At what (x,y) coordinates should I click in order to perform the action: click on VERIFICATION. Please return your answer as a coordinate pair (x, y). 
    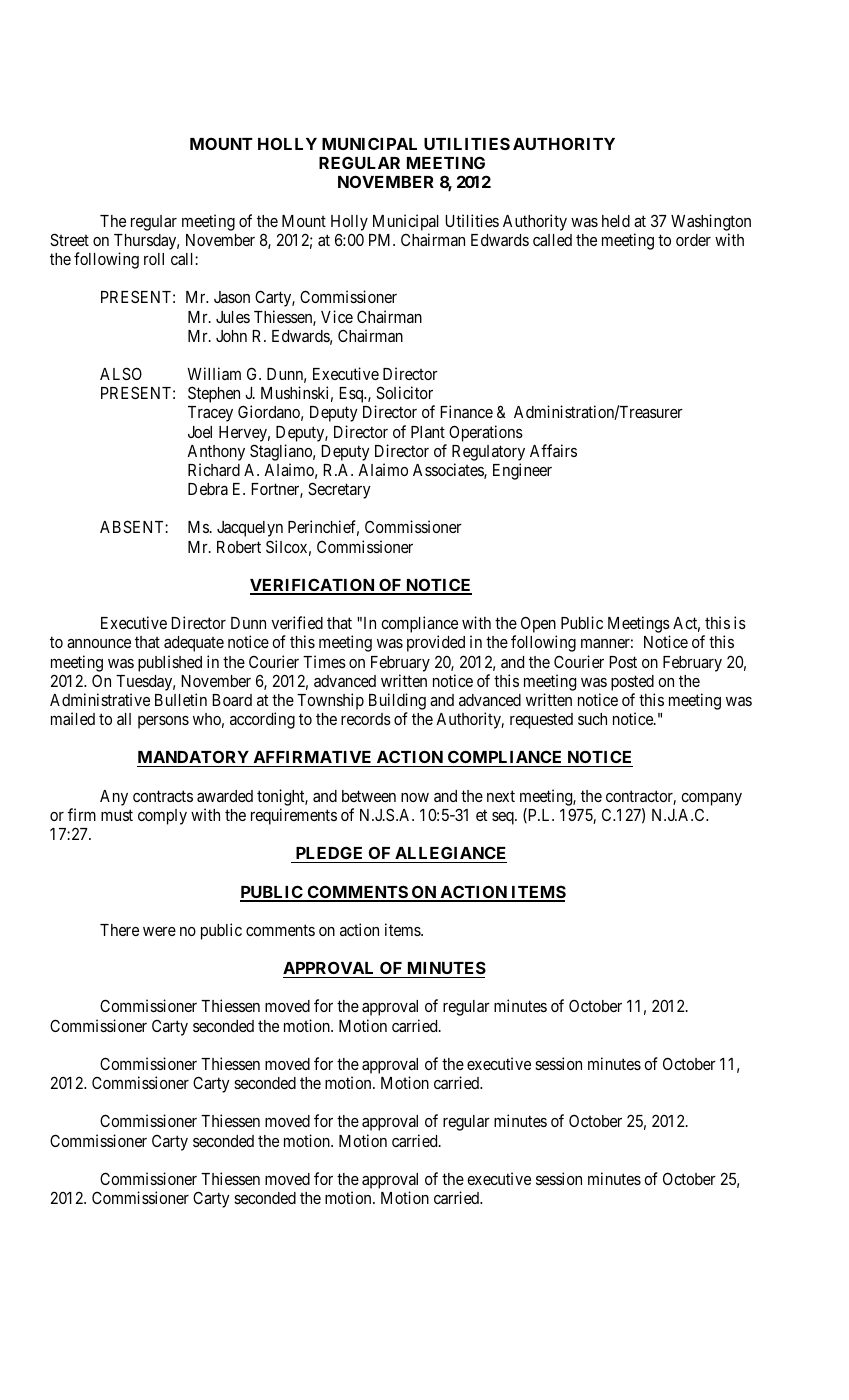
    Looking at the image, I should click on (313, 586).
